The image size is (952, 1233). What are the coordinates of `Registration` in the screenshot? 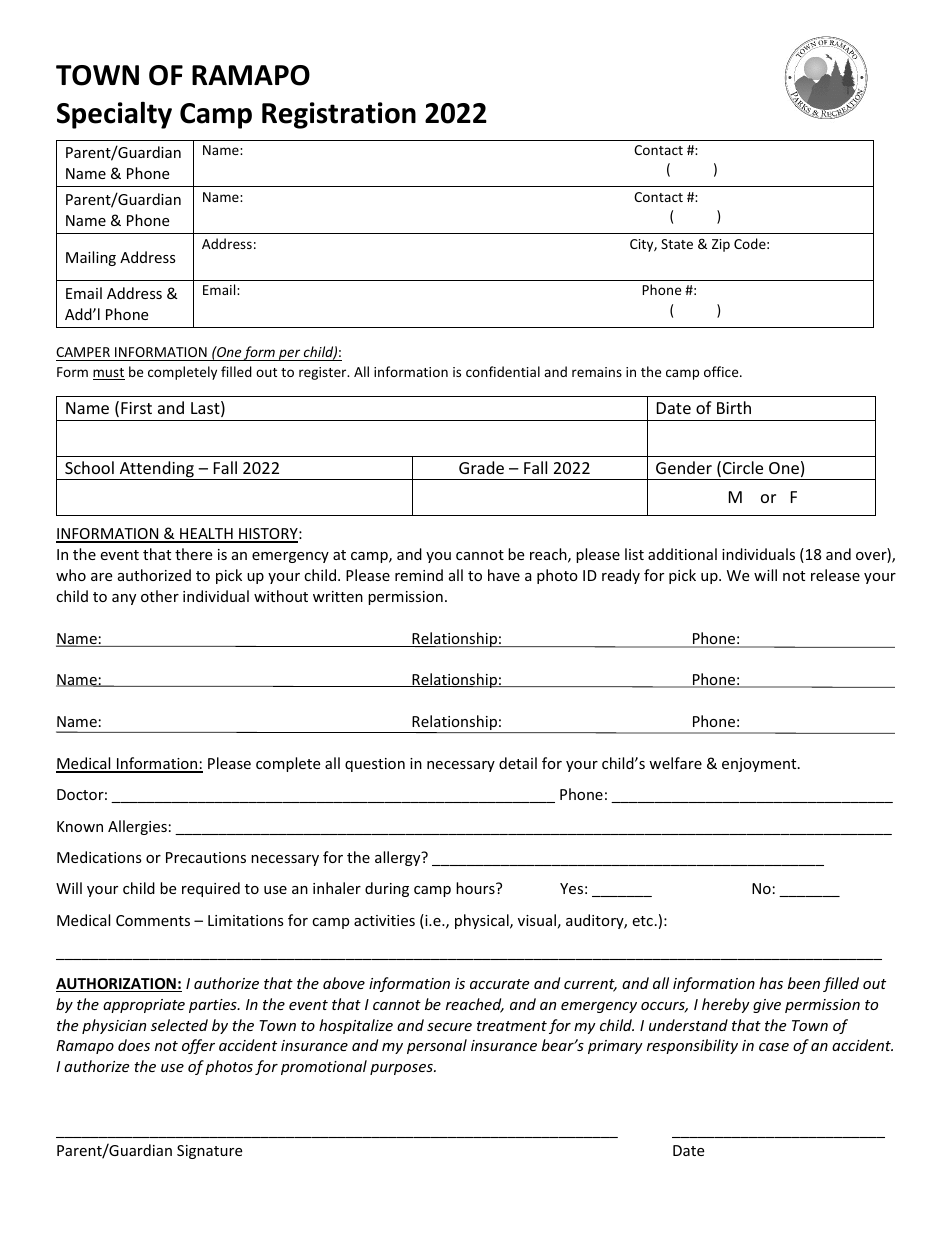 It's located at (339, 115).
